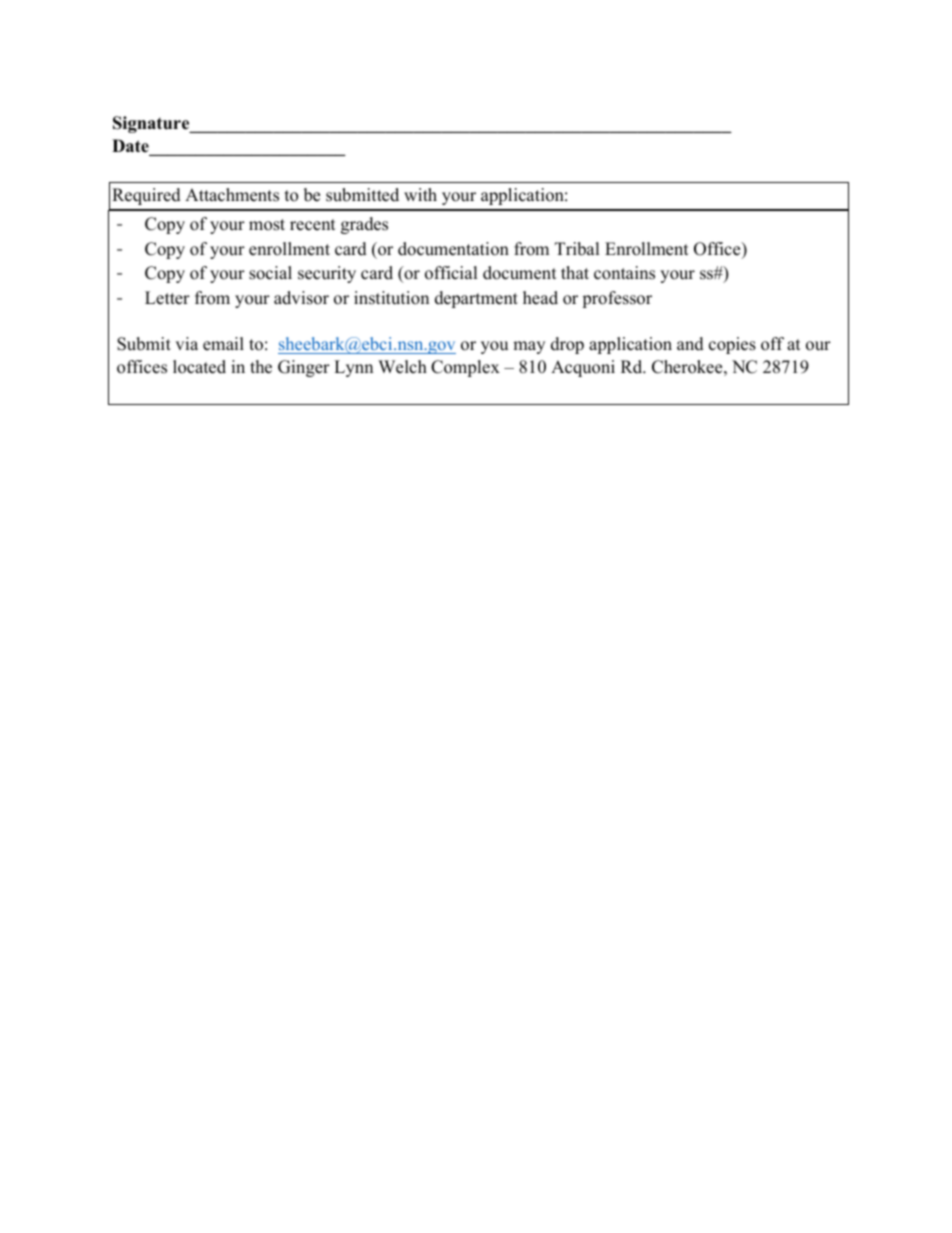  I want to click on social, so click(270, 273).
